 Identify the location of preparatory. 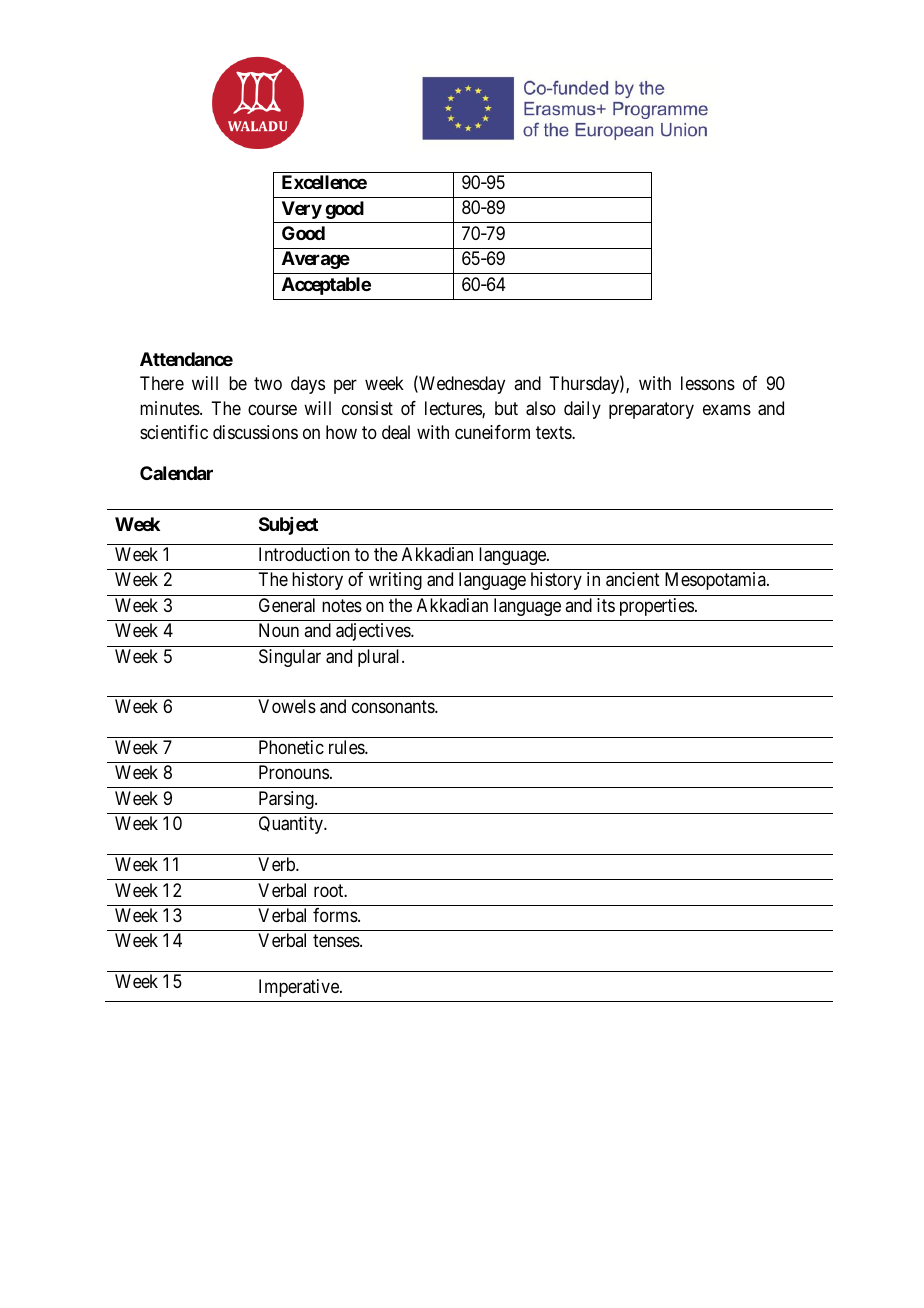
(651, 410).
